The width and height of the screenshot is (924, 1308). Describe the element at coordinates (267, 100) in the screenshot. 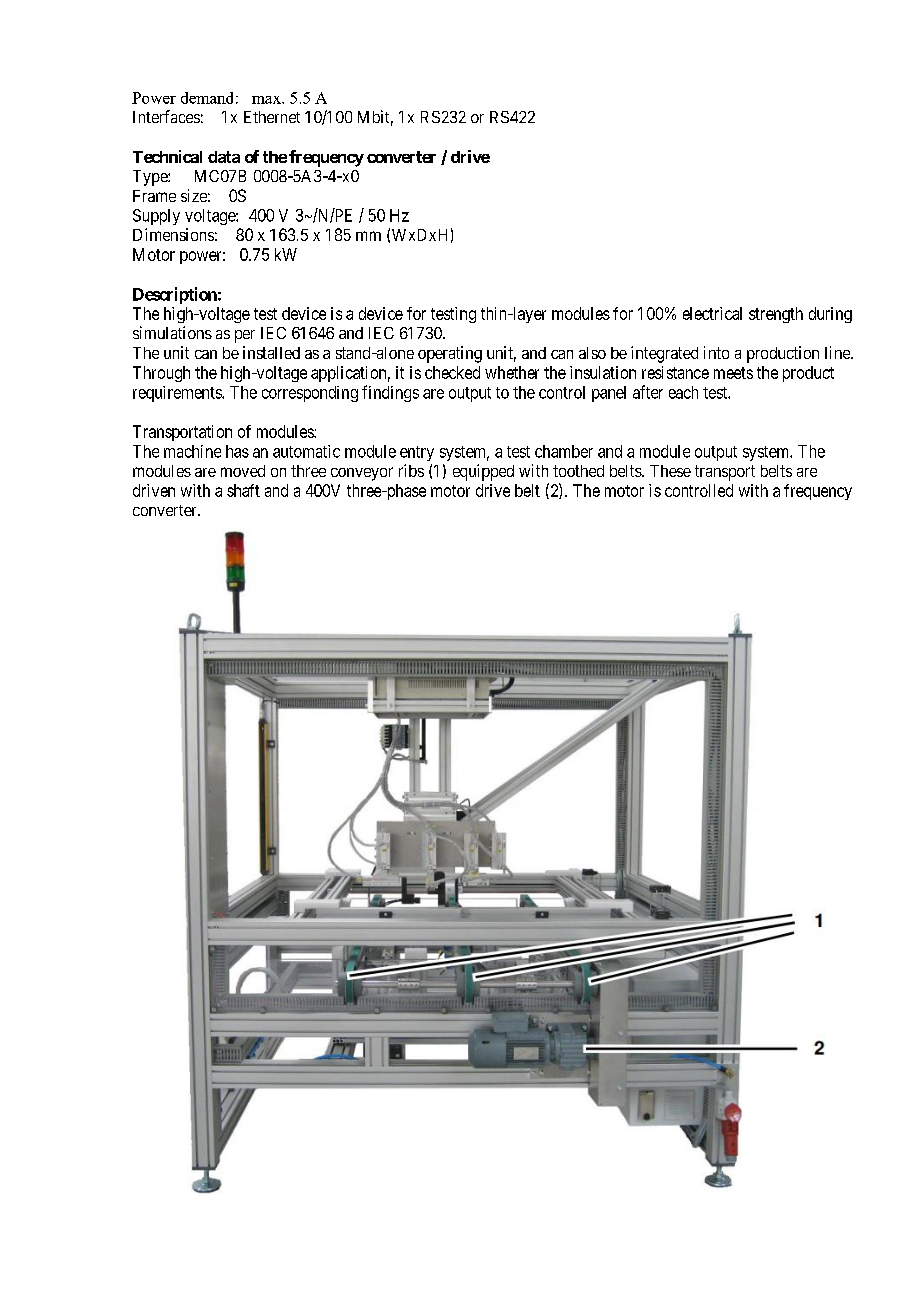

I see `max` at that location.
